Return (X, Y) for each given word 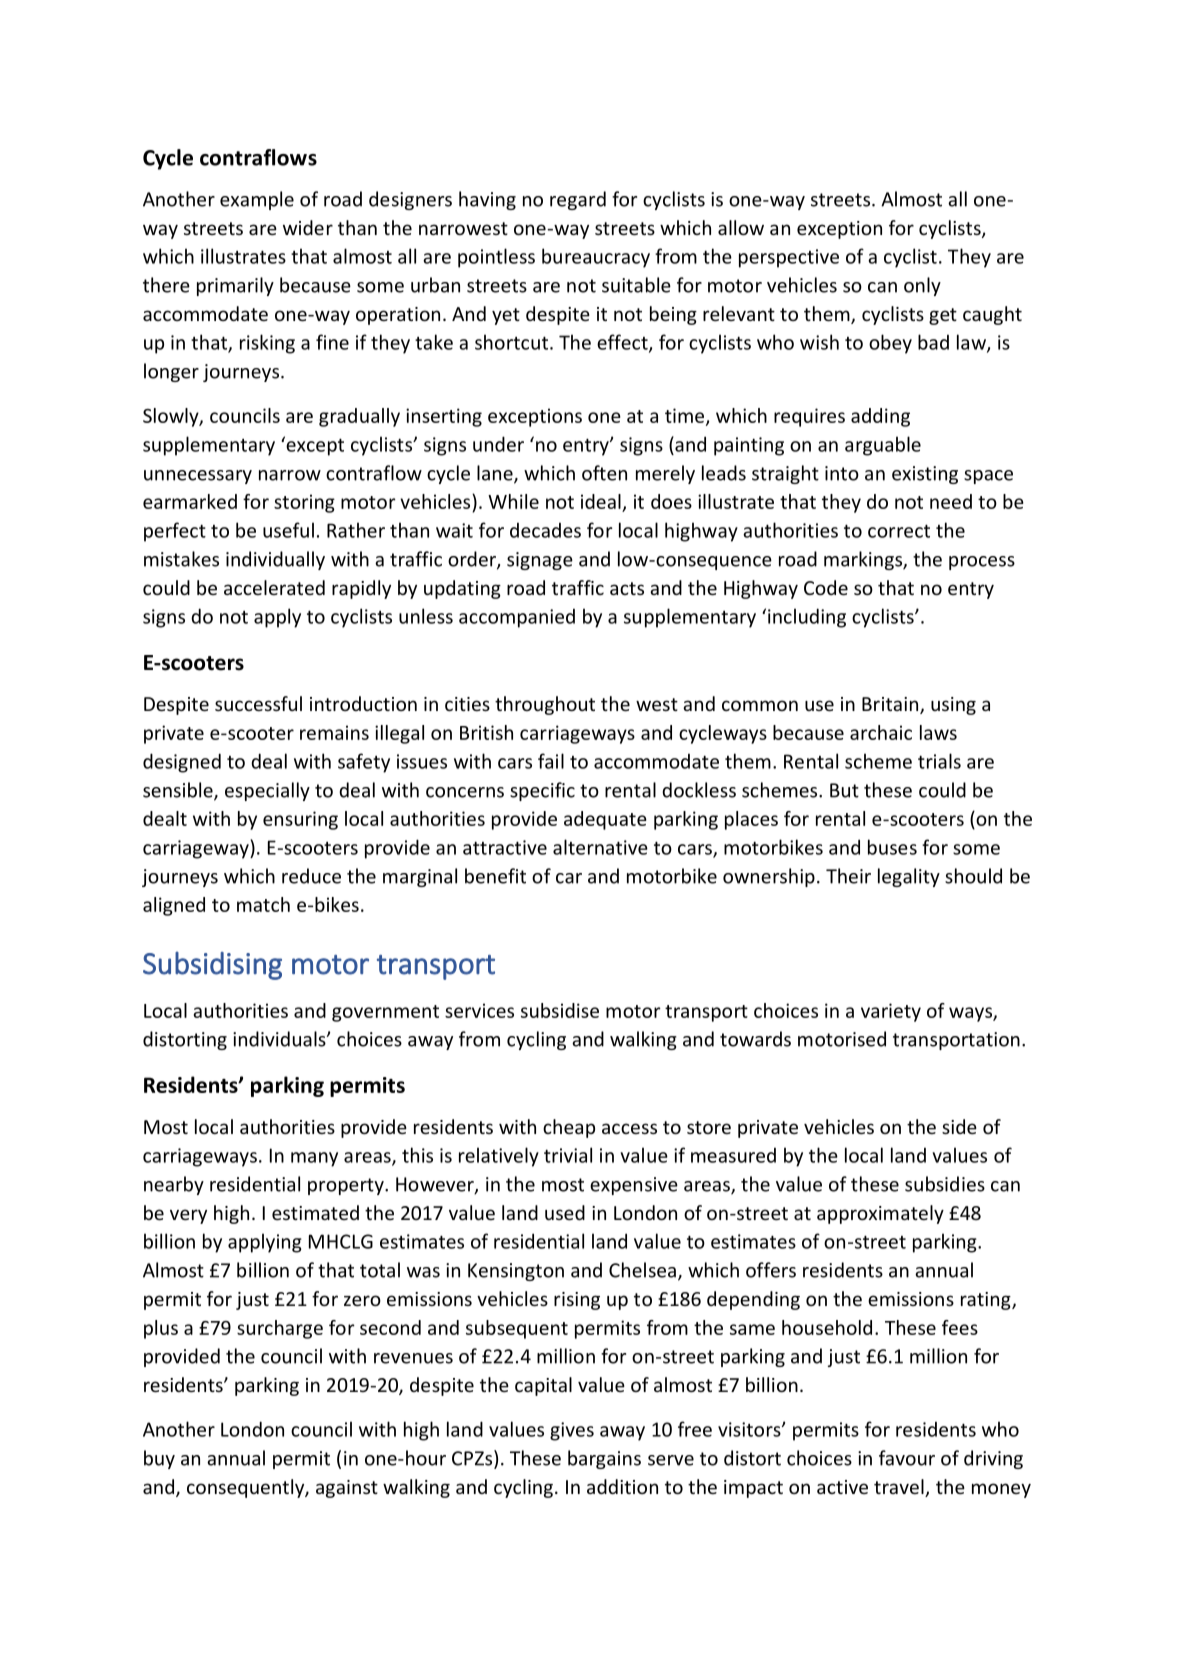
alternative (600, 847)
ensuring (300, 820)
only (922, 286)
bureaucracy (596, 258)
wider (308, 227)
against (347, 1489)
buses (892, 847)
